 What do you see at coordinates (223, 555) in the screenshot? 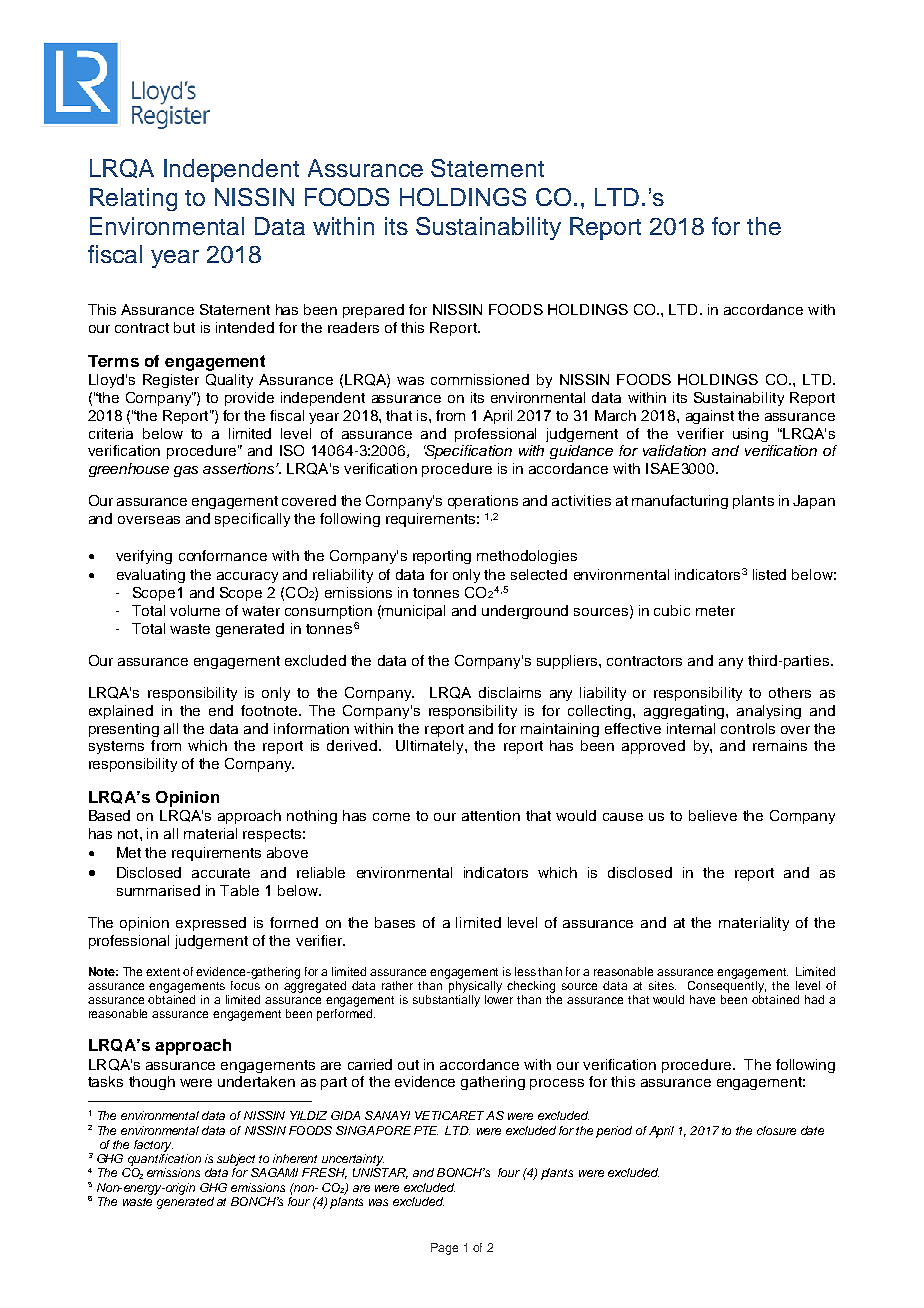
I see `conformance` at bounding box center [223, 555].
